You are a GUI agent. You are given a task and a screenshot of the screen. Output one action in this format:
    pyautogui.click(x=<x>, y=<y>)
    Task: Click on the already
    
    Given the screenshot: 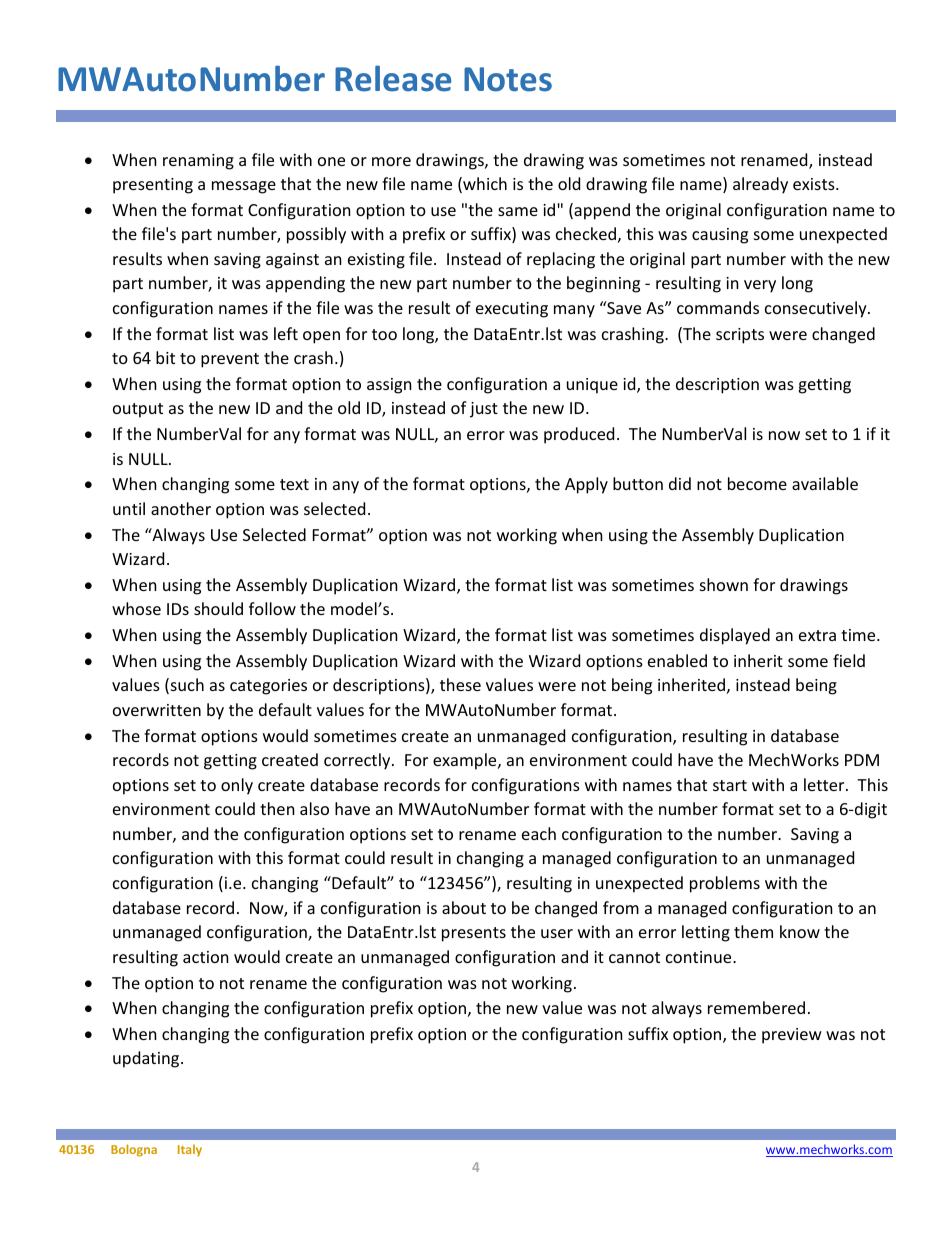 What is the action you would take?
    pyautogui.click(x=760, y=185)
